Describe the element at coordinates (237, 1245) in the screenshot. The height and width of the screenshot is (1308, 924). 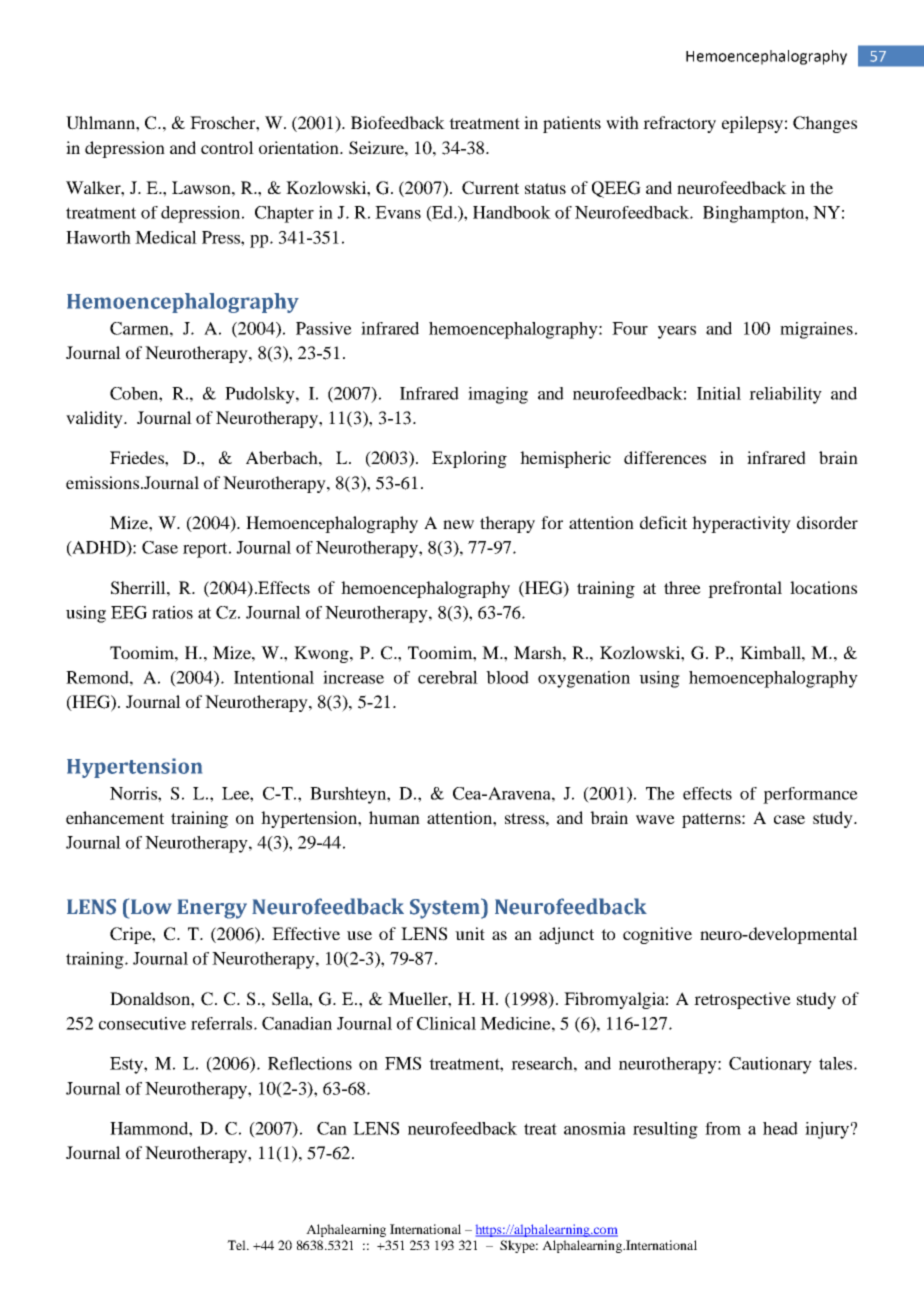
I see `Tel` at that location.
